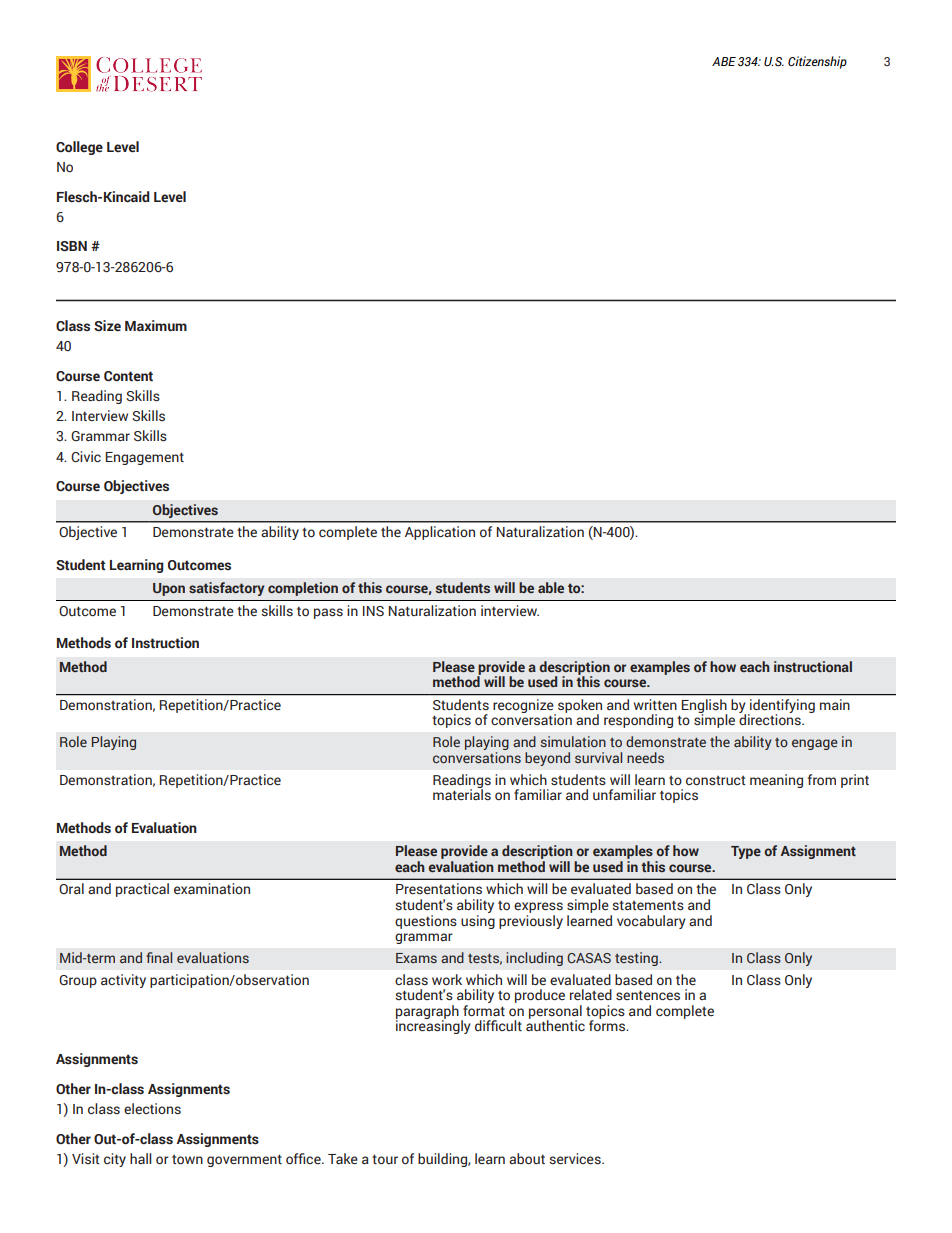 The height and width of the image is (1233, 952). Describe the element at coordinates (440, 533) in the image. I see `Application` at that location.
